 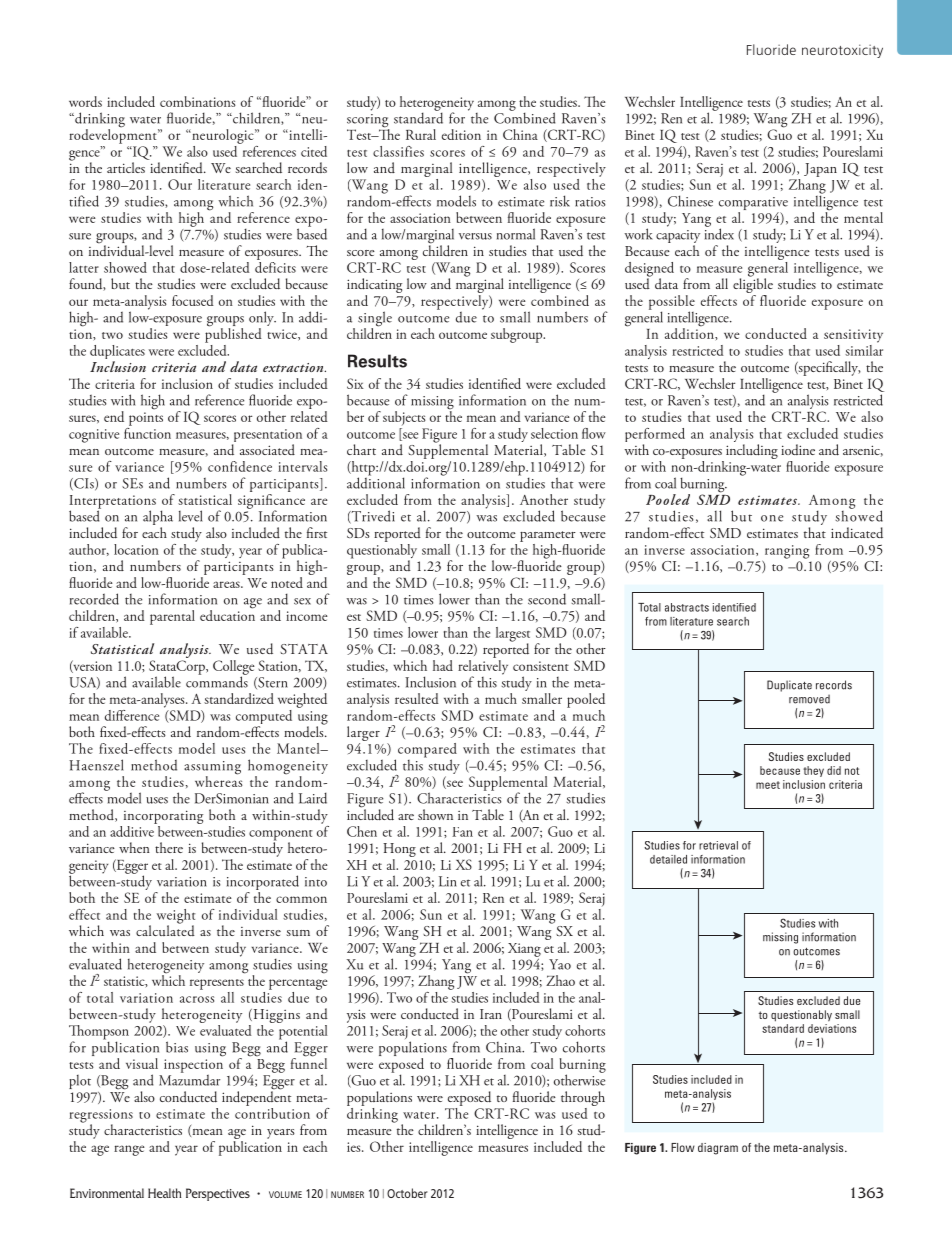 What do you see at coordinates (718, 1149) in the page?
I see `diagram` at bounding box center [718, 1149].
